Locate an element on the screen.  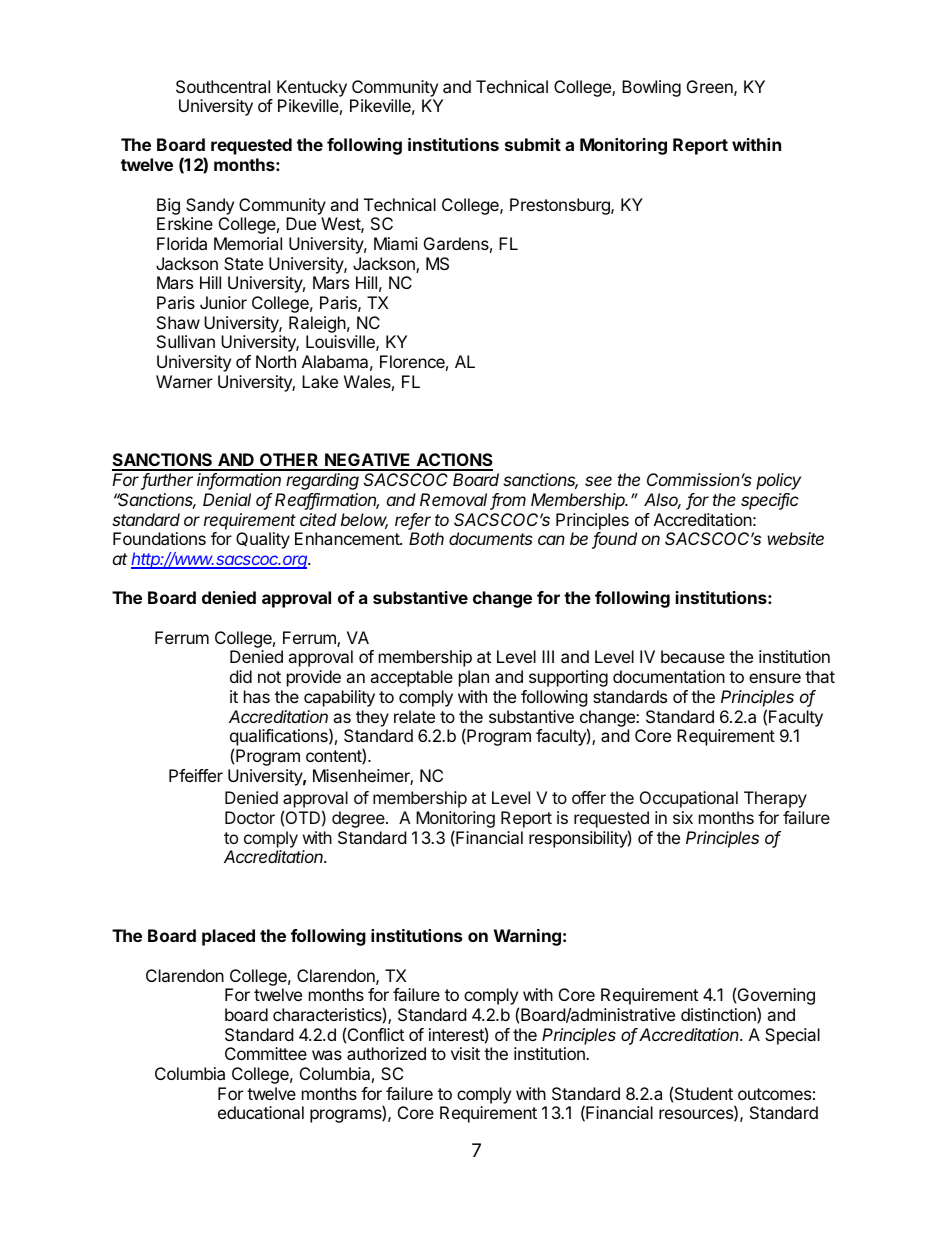
Kentucky is located at coordinates (312, 88).
